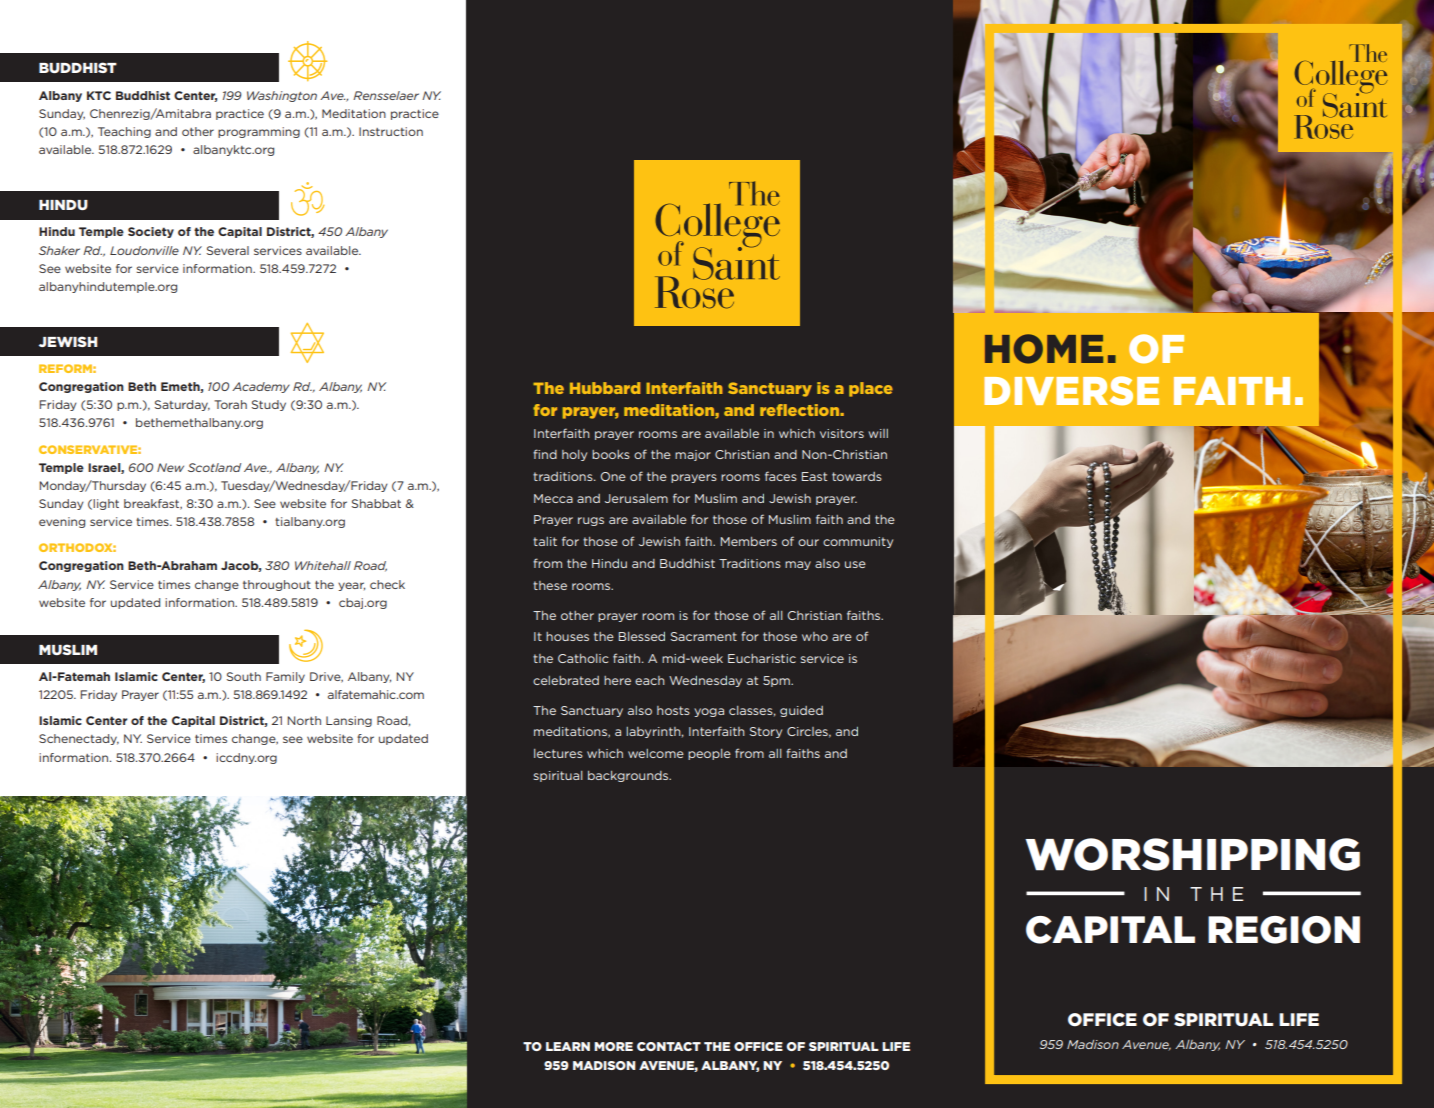 The width and height of the page is (1434, 1108). Describe the element at coordinates (1192, 854) in the page. I see `WORSHIPPING` at that location.
